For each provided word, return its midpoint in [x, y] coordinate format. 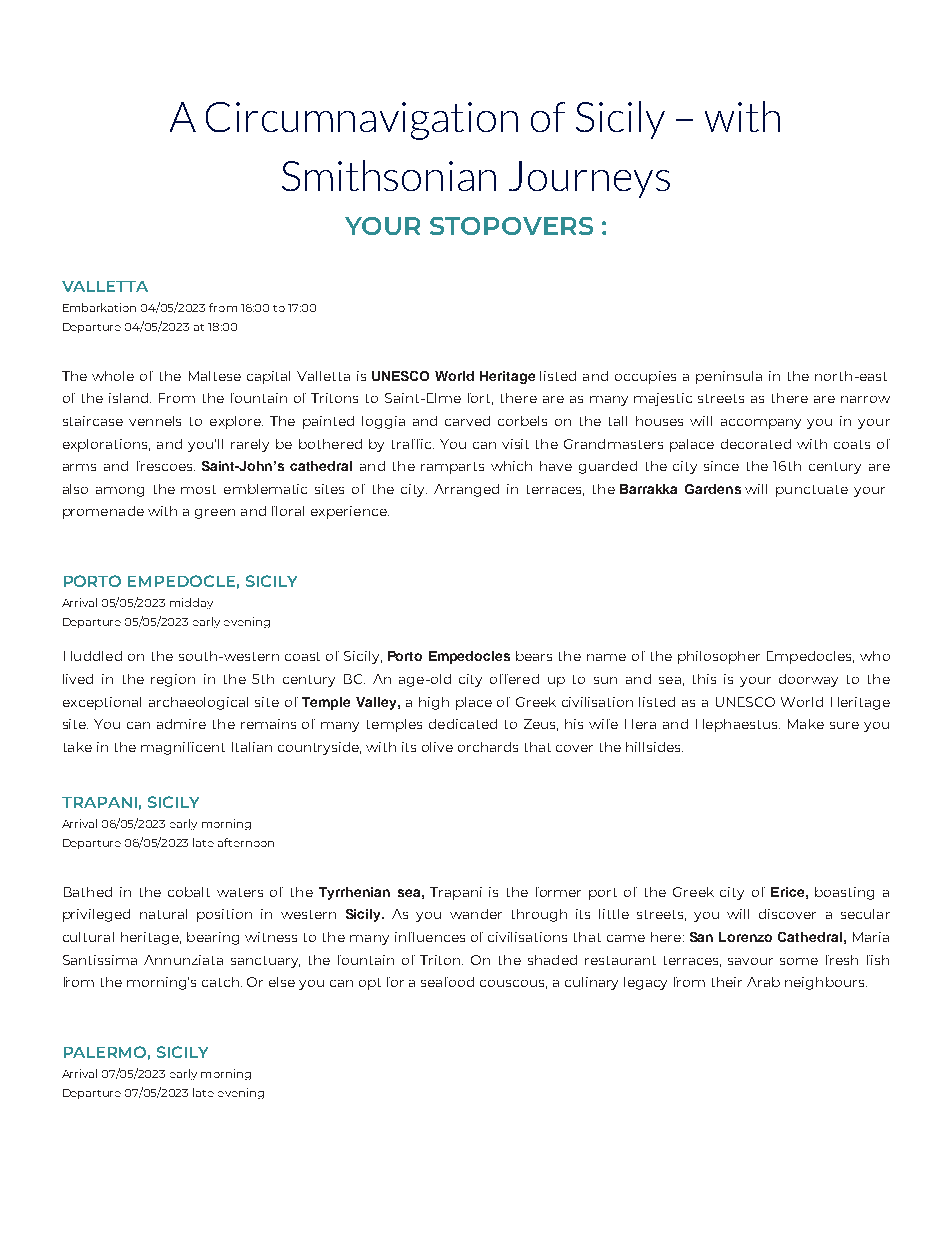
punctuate [812, 491]
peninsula [729, 377]
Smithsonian [389, 175]
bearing [213, 938]
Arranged [466, 490]
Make [806, 724]
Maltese [215, 376]
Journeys [589, 179]
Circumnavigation [362, 121]
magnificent [183, 748]
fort [480, 399]
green [215, 514]
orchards [488, 747]
